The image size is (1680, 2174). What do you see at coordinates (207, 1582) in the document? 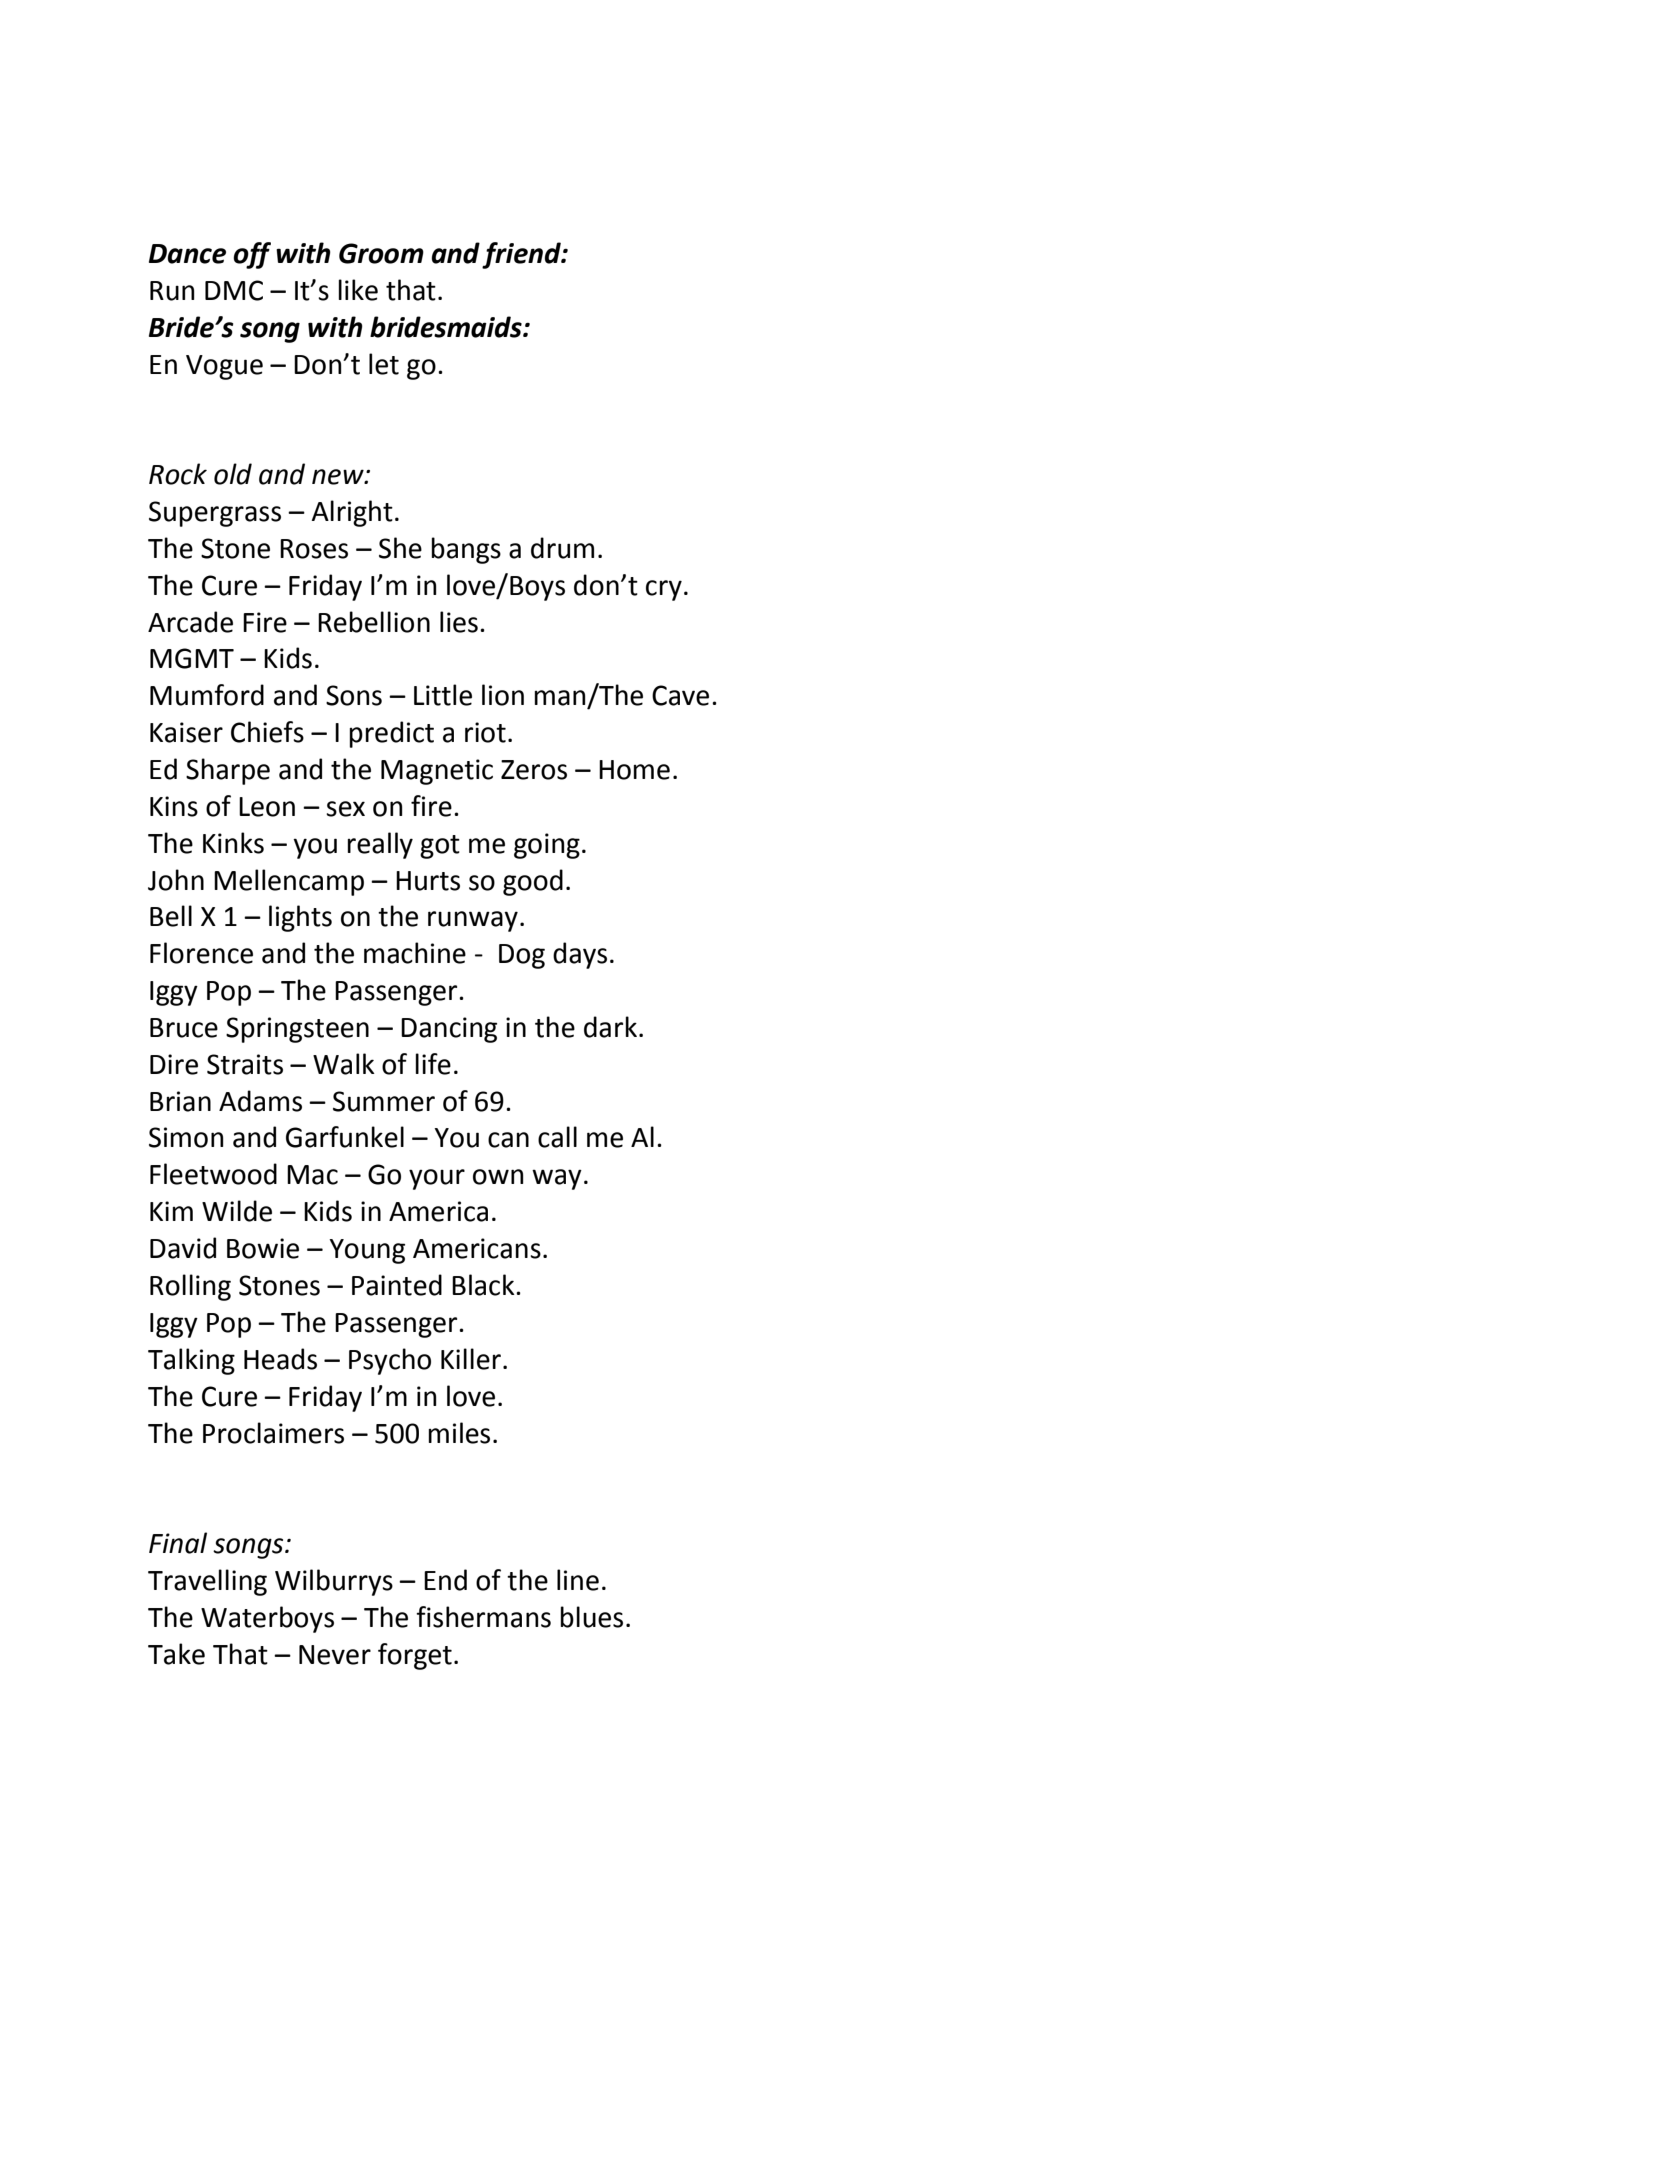
I see `Travelling` at bounding box center [207, 1582].
